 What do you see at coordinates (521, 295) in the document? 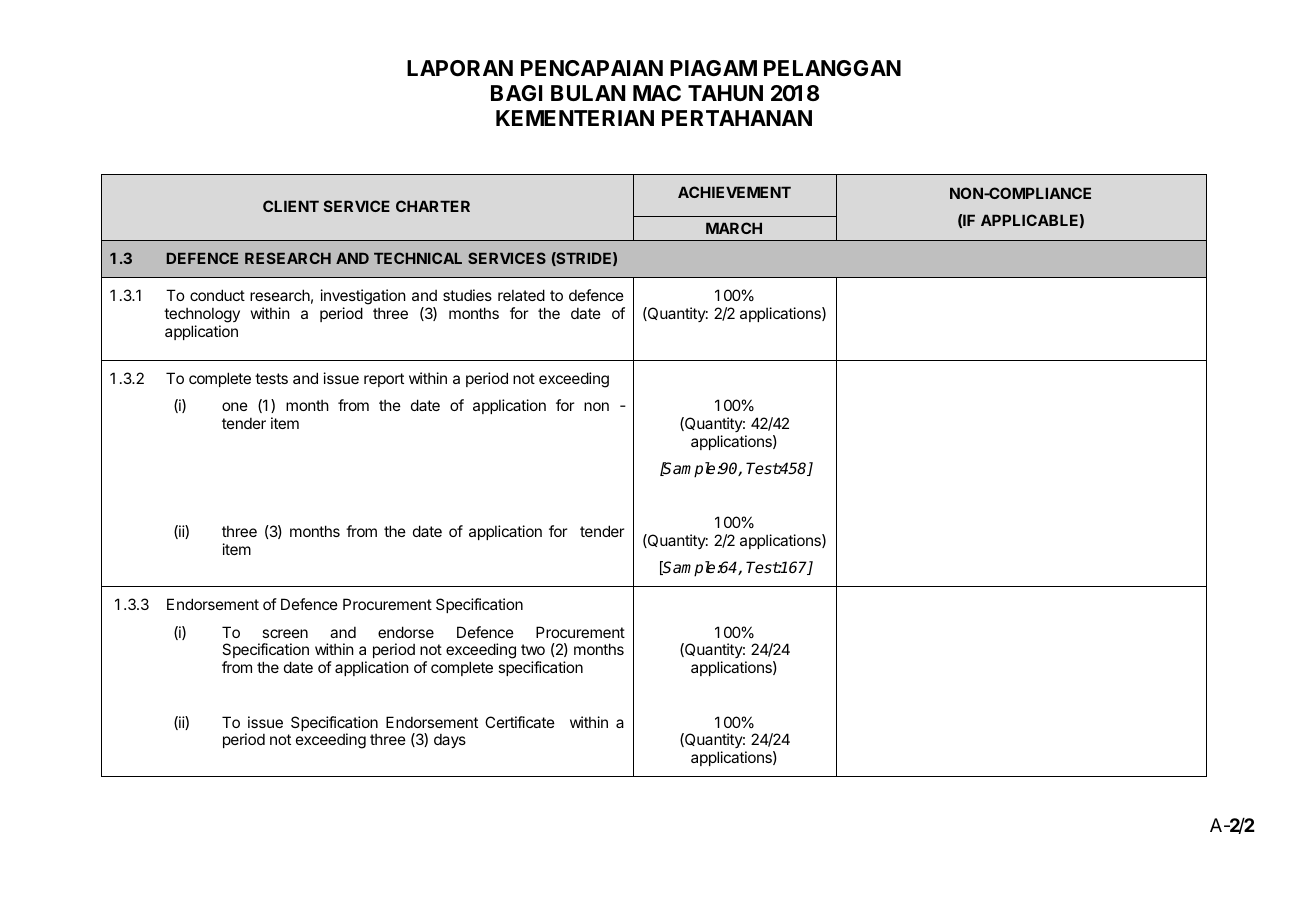
I see `related` at bounding box center [521, 295].
